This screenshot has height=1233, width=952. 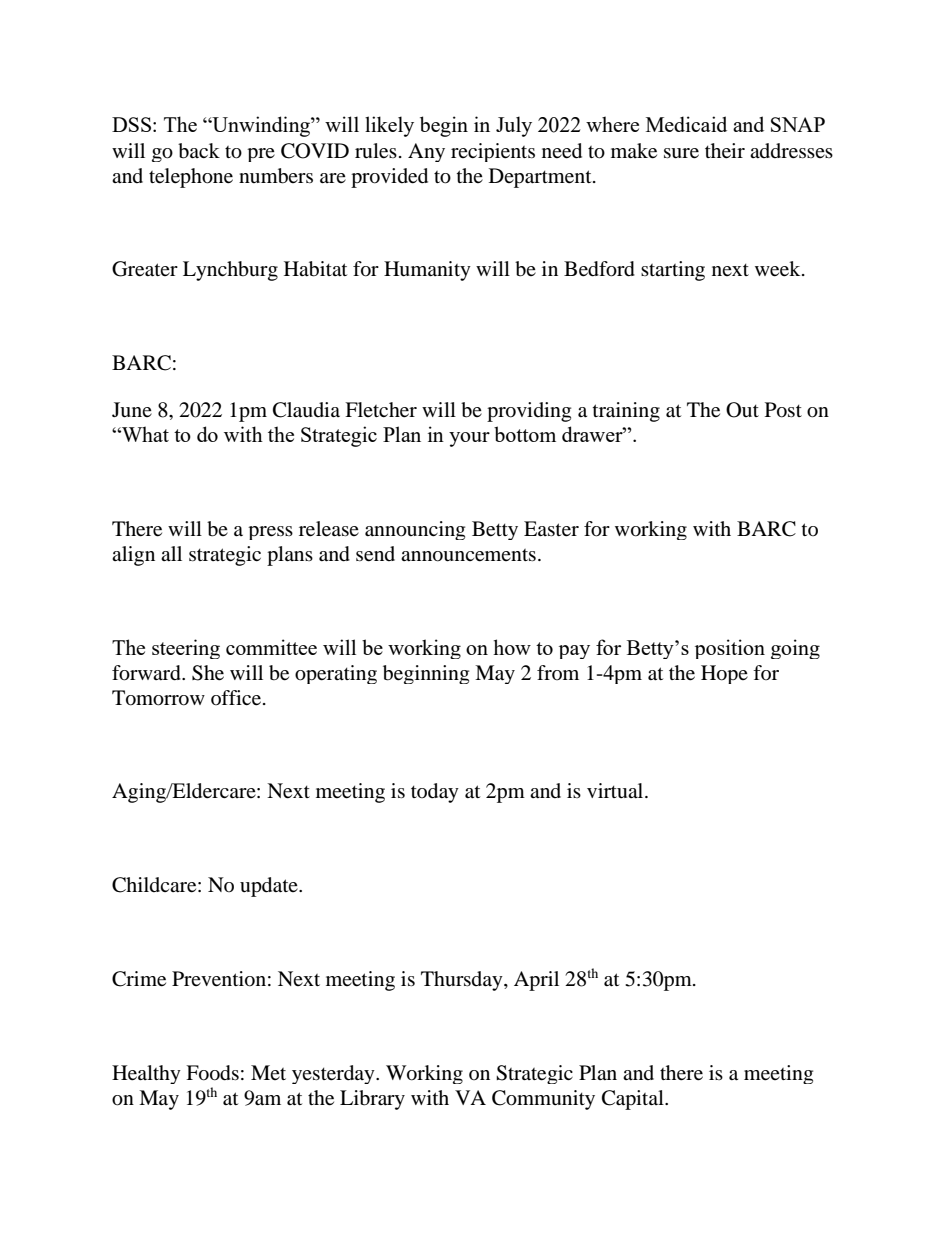 I want to click on June, so click(x=132, y=410).
